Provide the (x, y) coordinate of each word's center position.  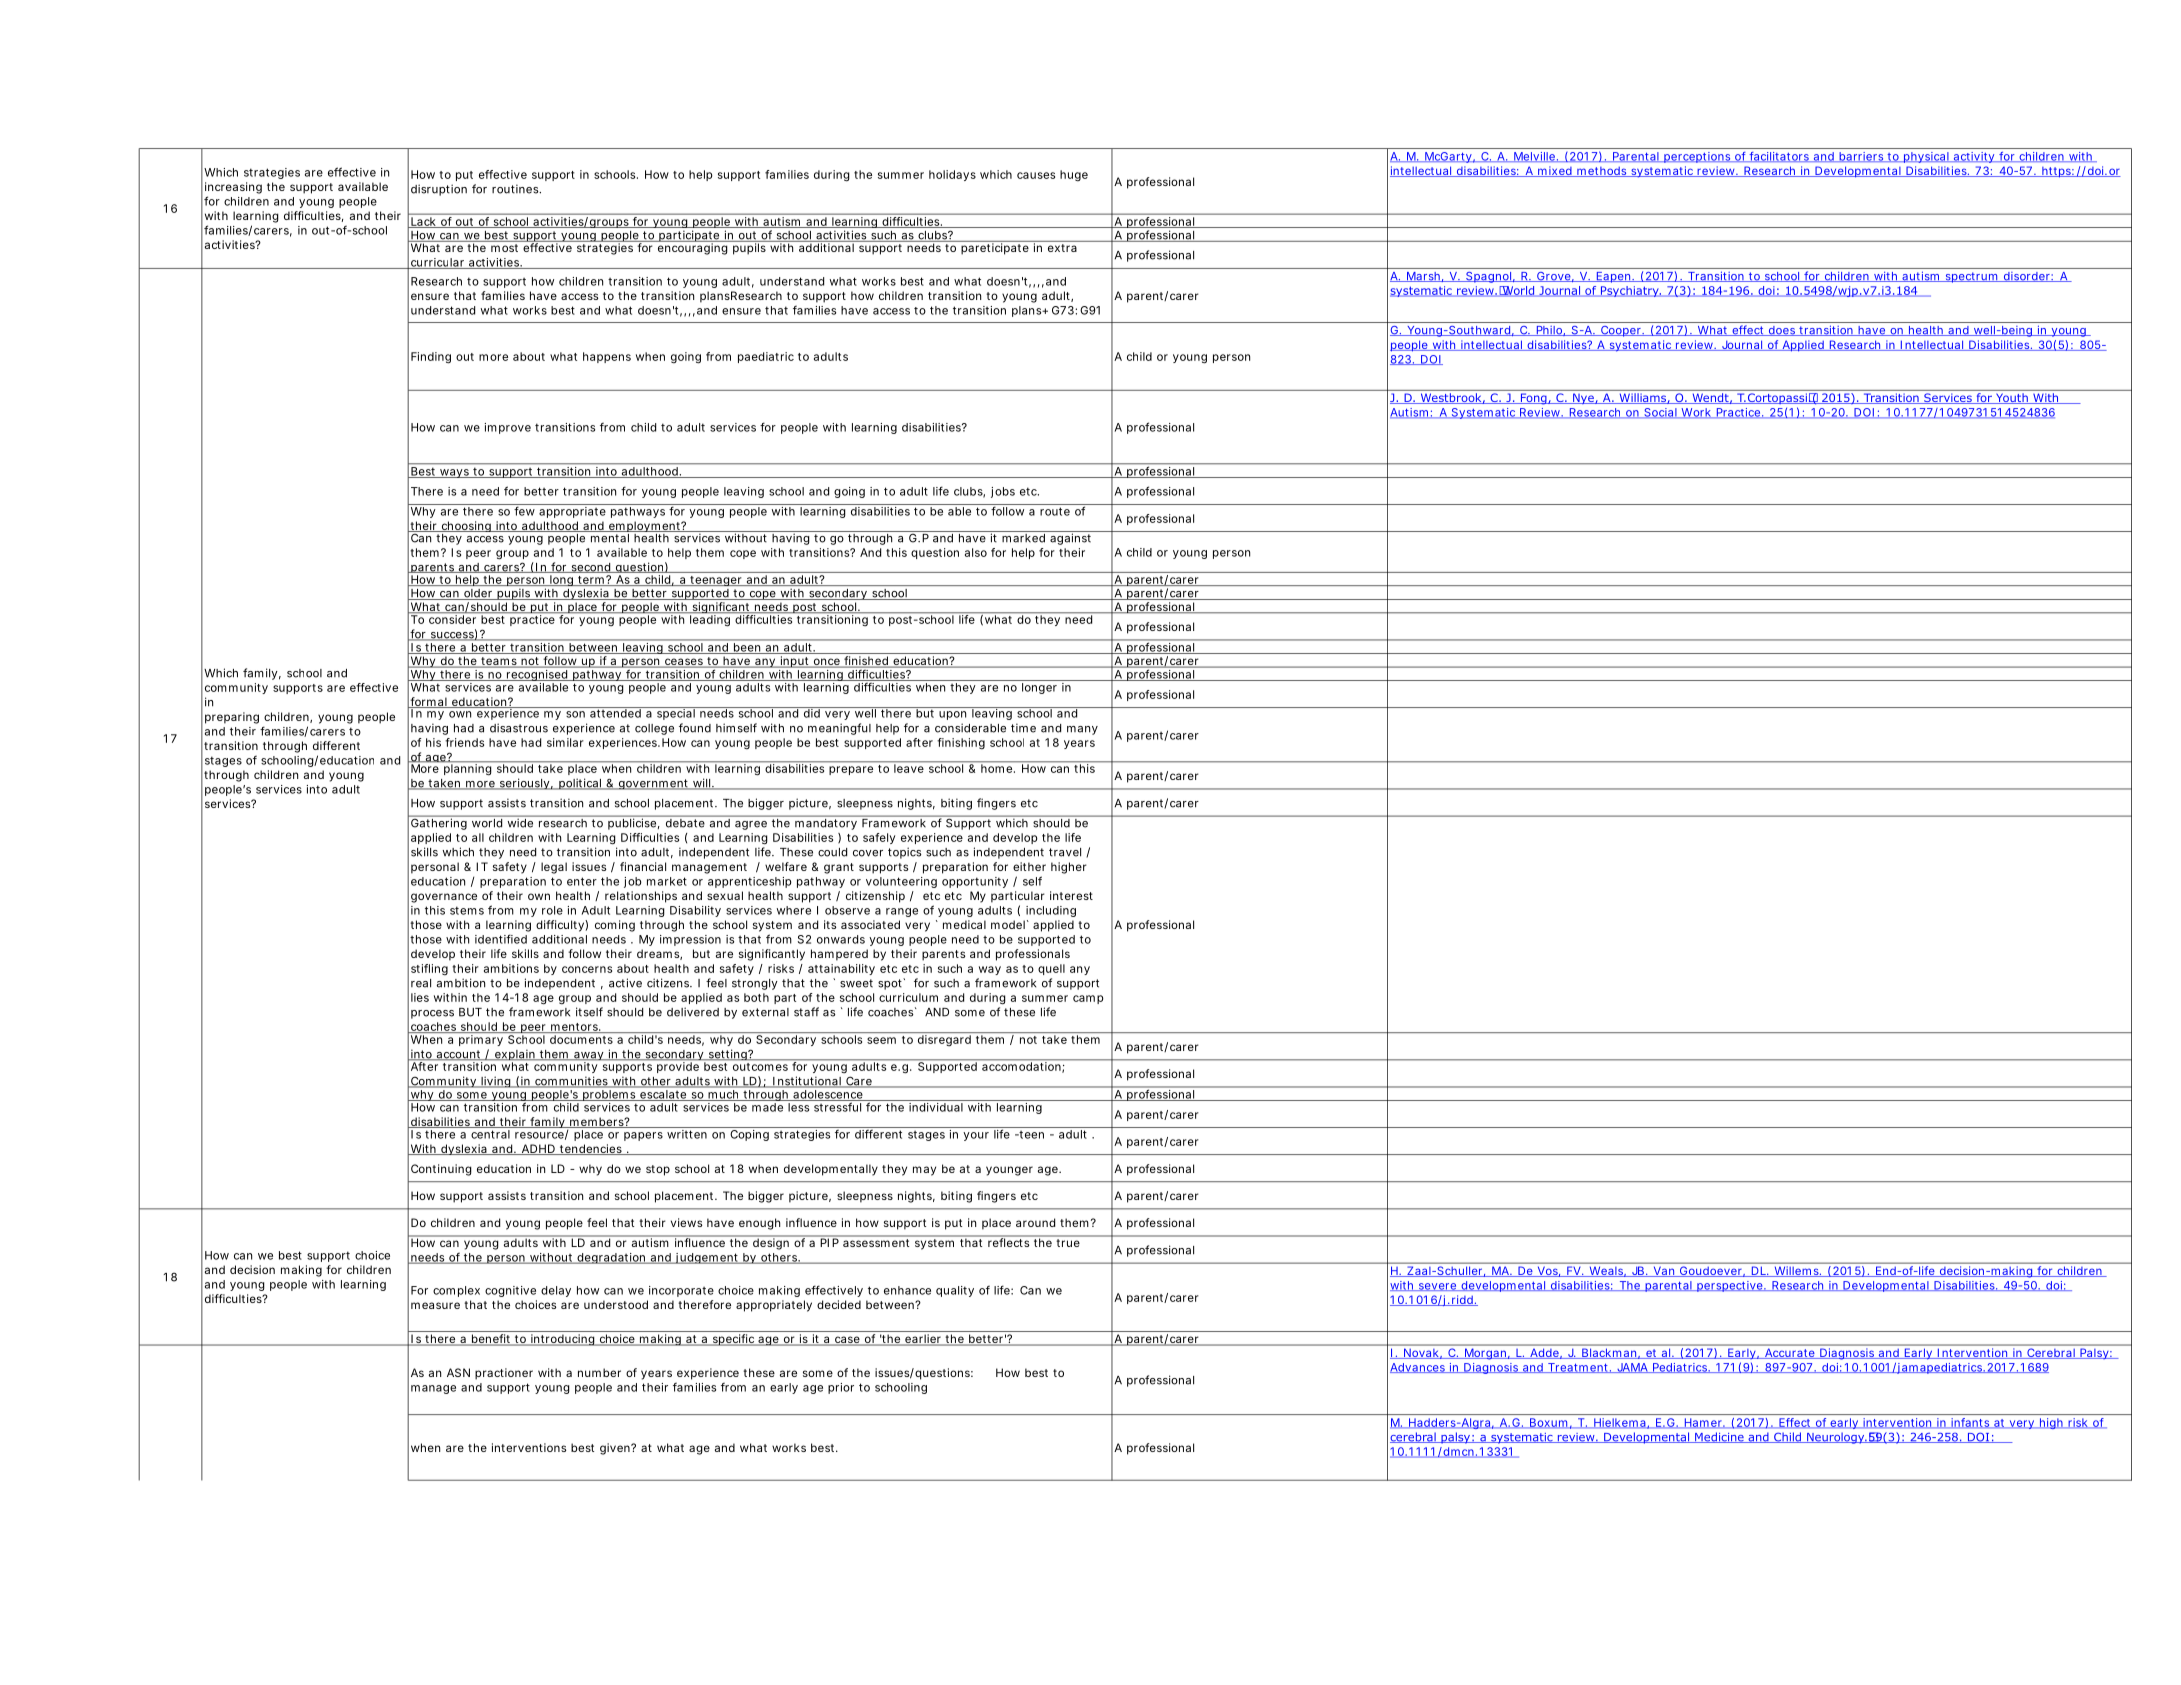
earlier (923, 1340)
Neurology (1836, 1438)
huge (1074, 175)
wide (520, 823)
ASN (458, 1372)
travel (1065, 852)
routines (516, 189)
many (1082, 730)
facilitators (1779, 157)
